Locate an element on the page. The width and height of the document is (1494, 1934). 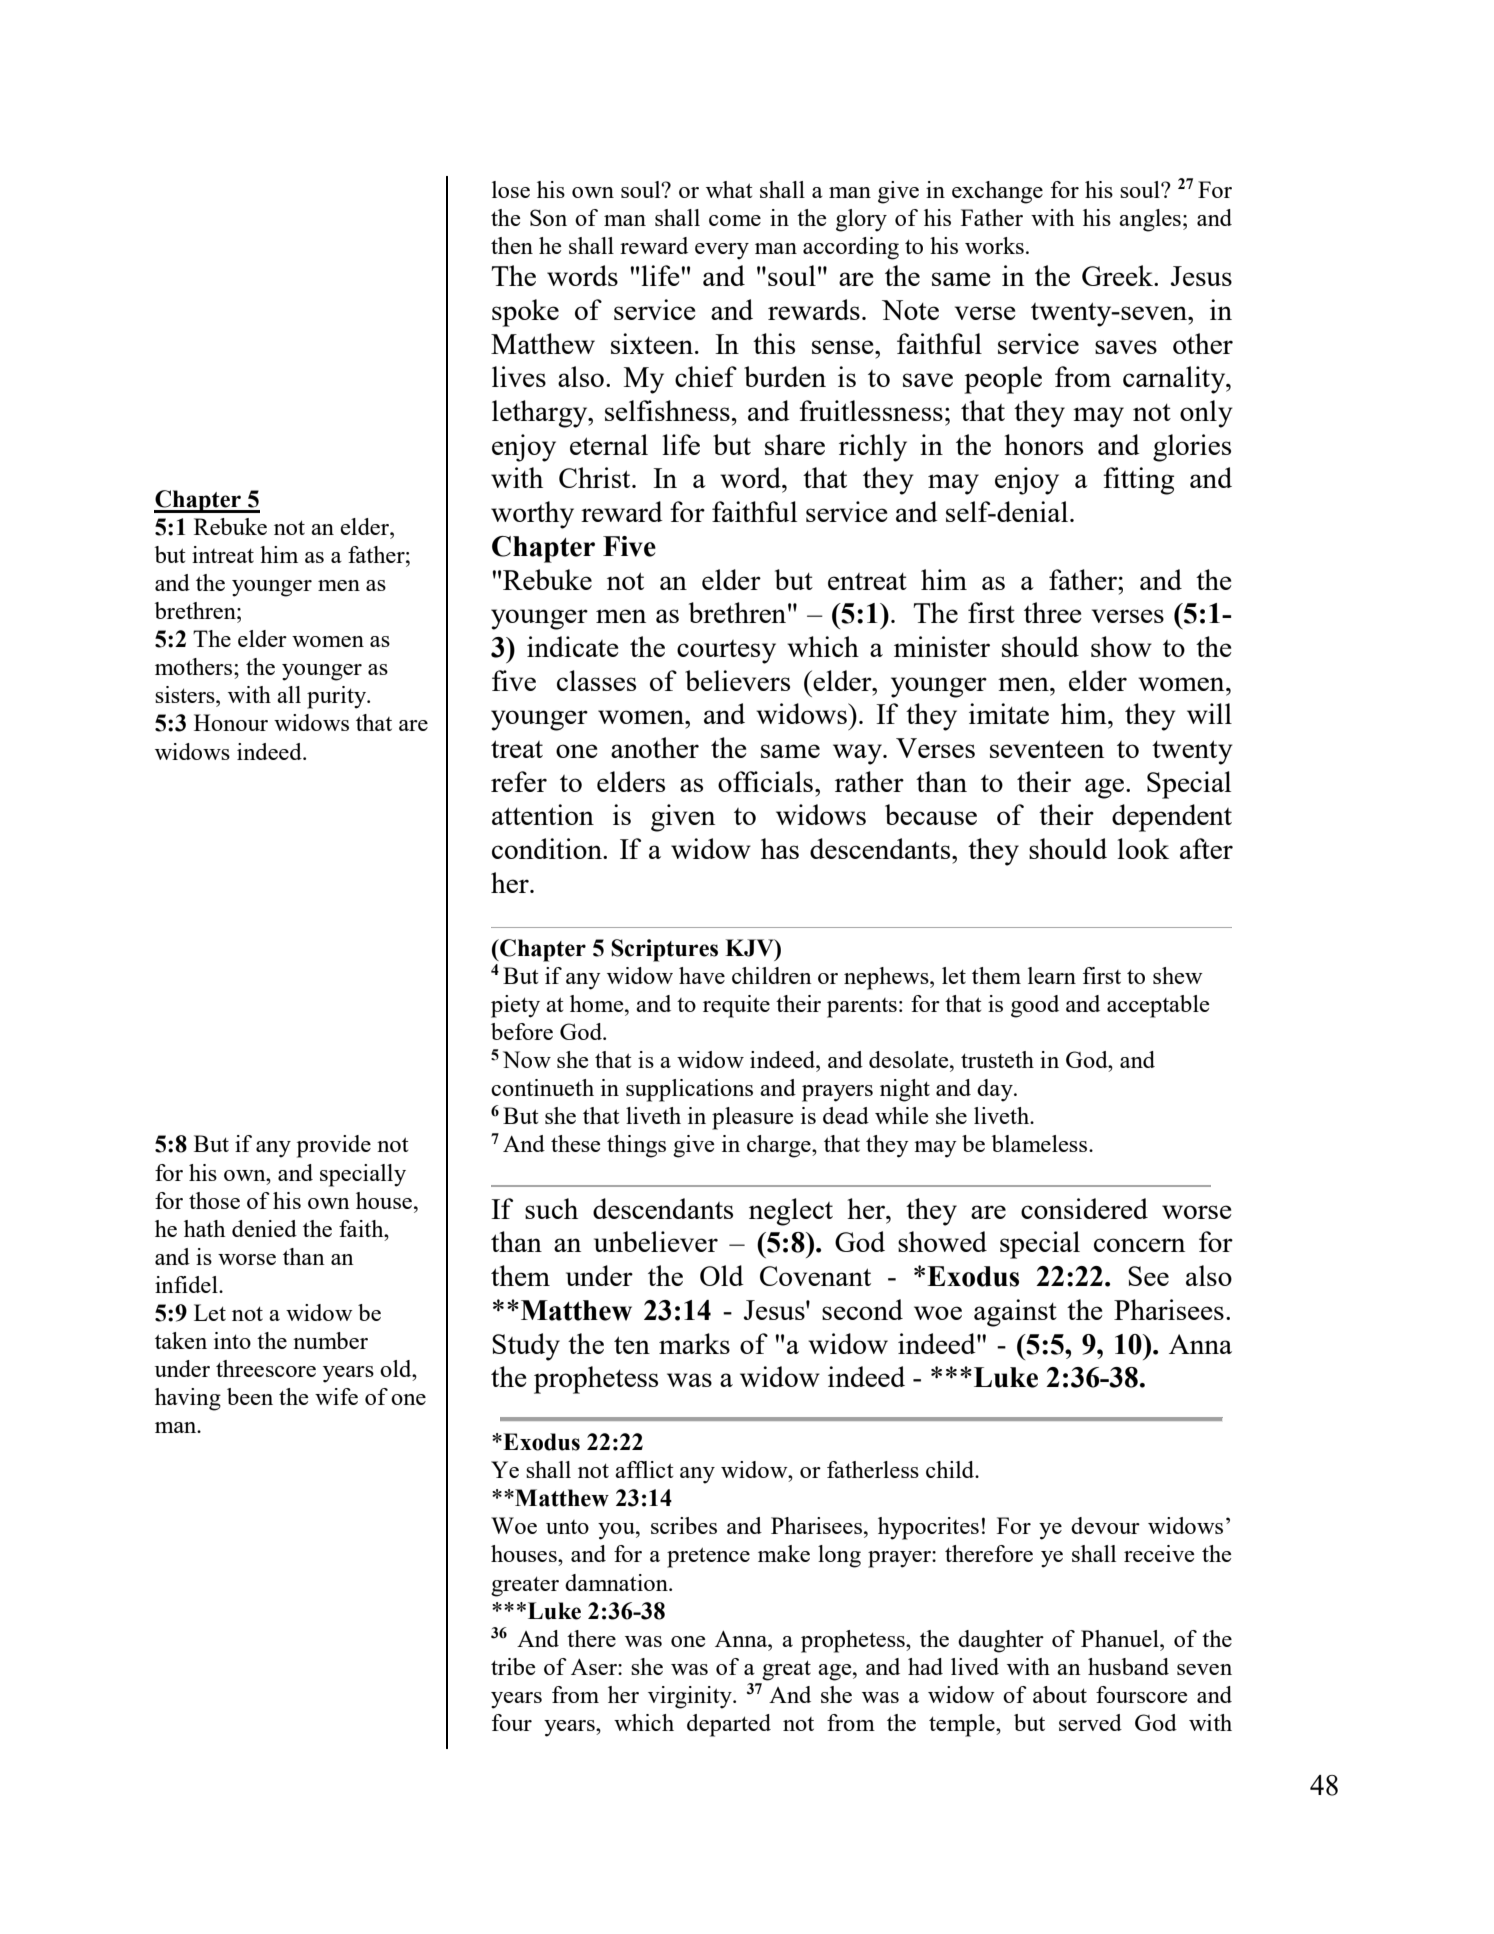
every is located at coordinates (722, 251).
